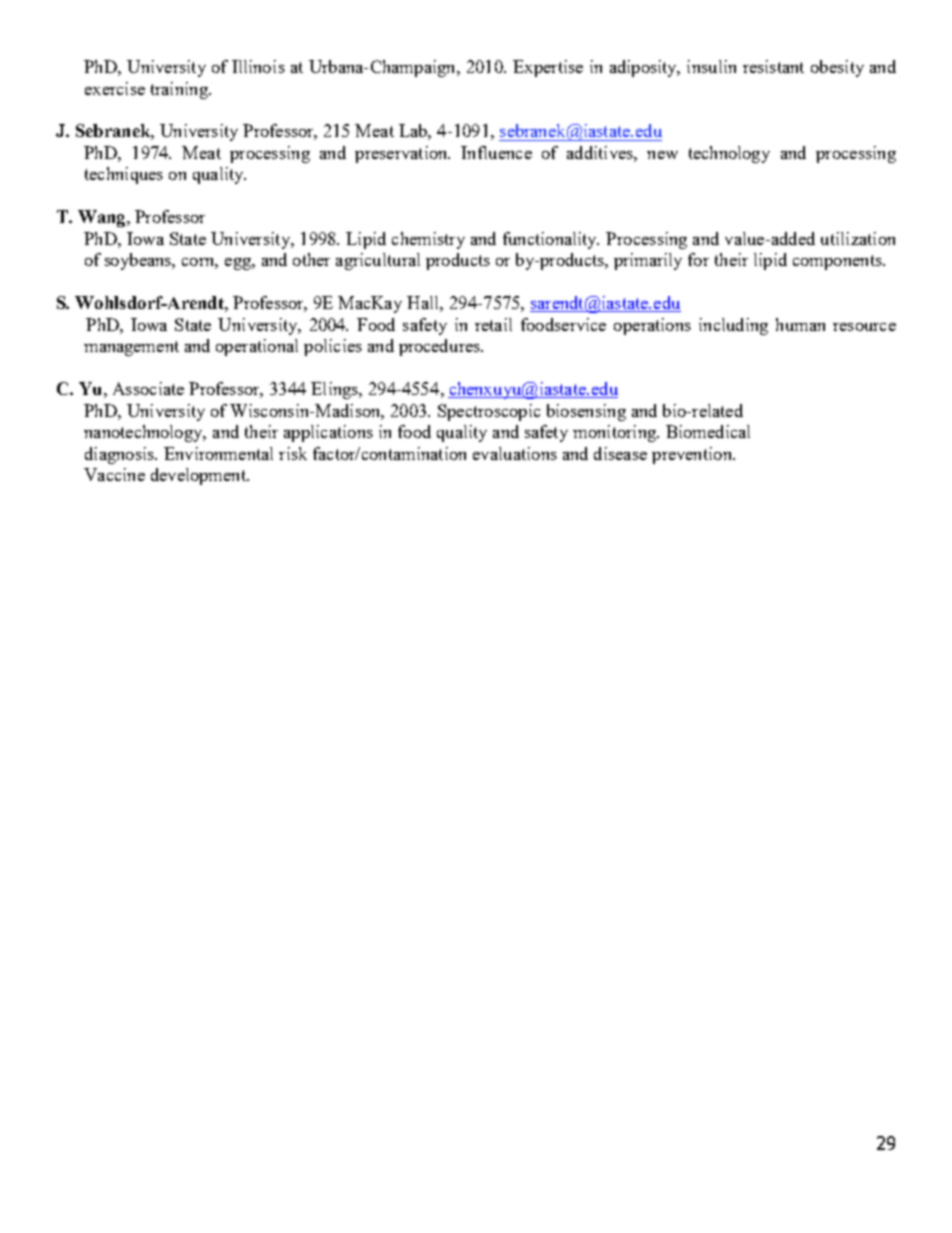 This document has width=952, height=1233. Describe the element at coordinates (838, 262) in the document. I see `components` at that location.
